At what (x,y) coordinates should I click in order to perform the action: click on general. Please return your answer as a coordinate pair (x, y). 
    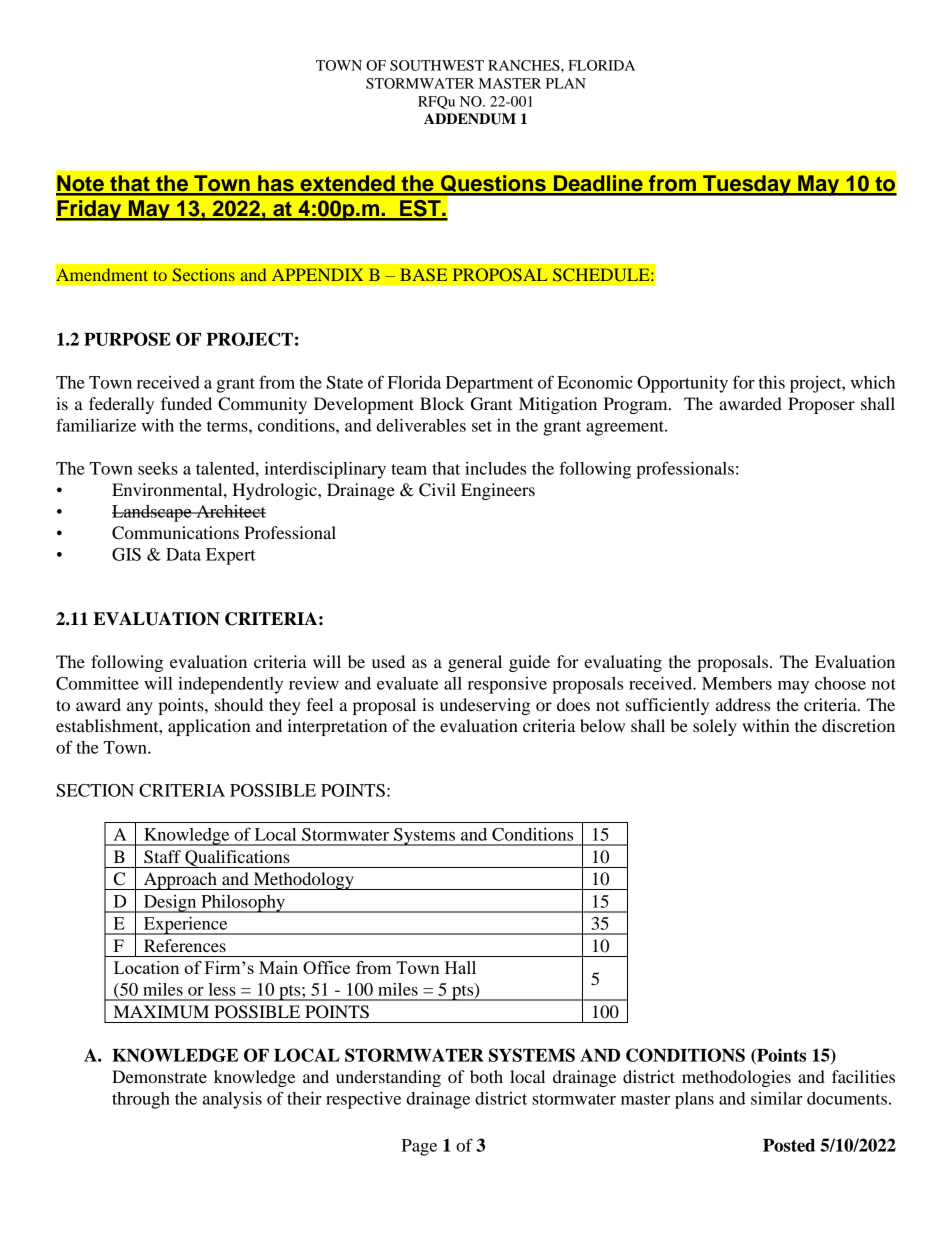
    Looking at the image, I should click on (475, 663).
